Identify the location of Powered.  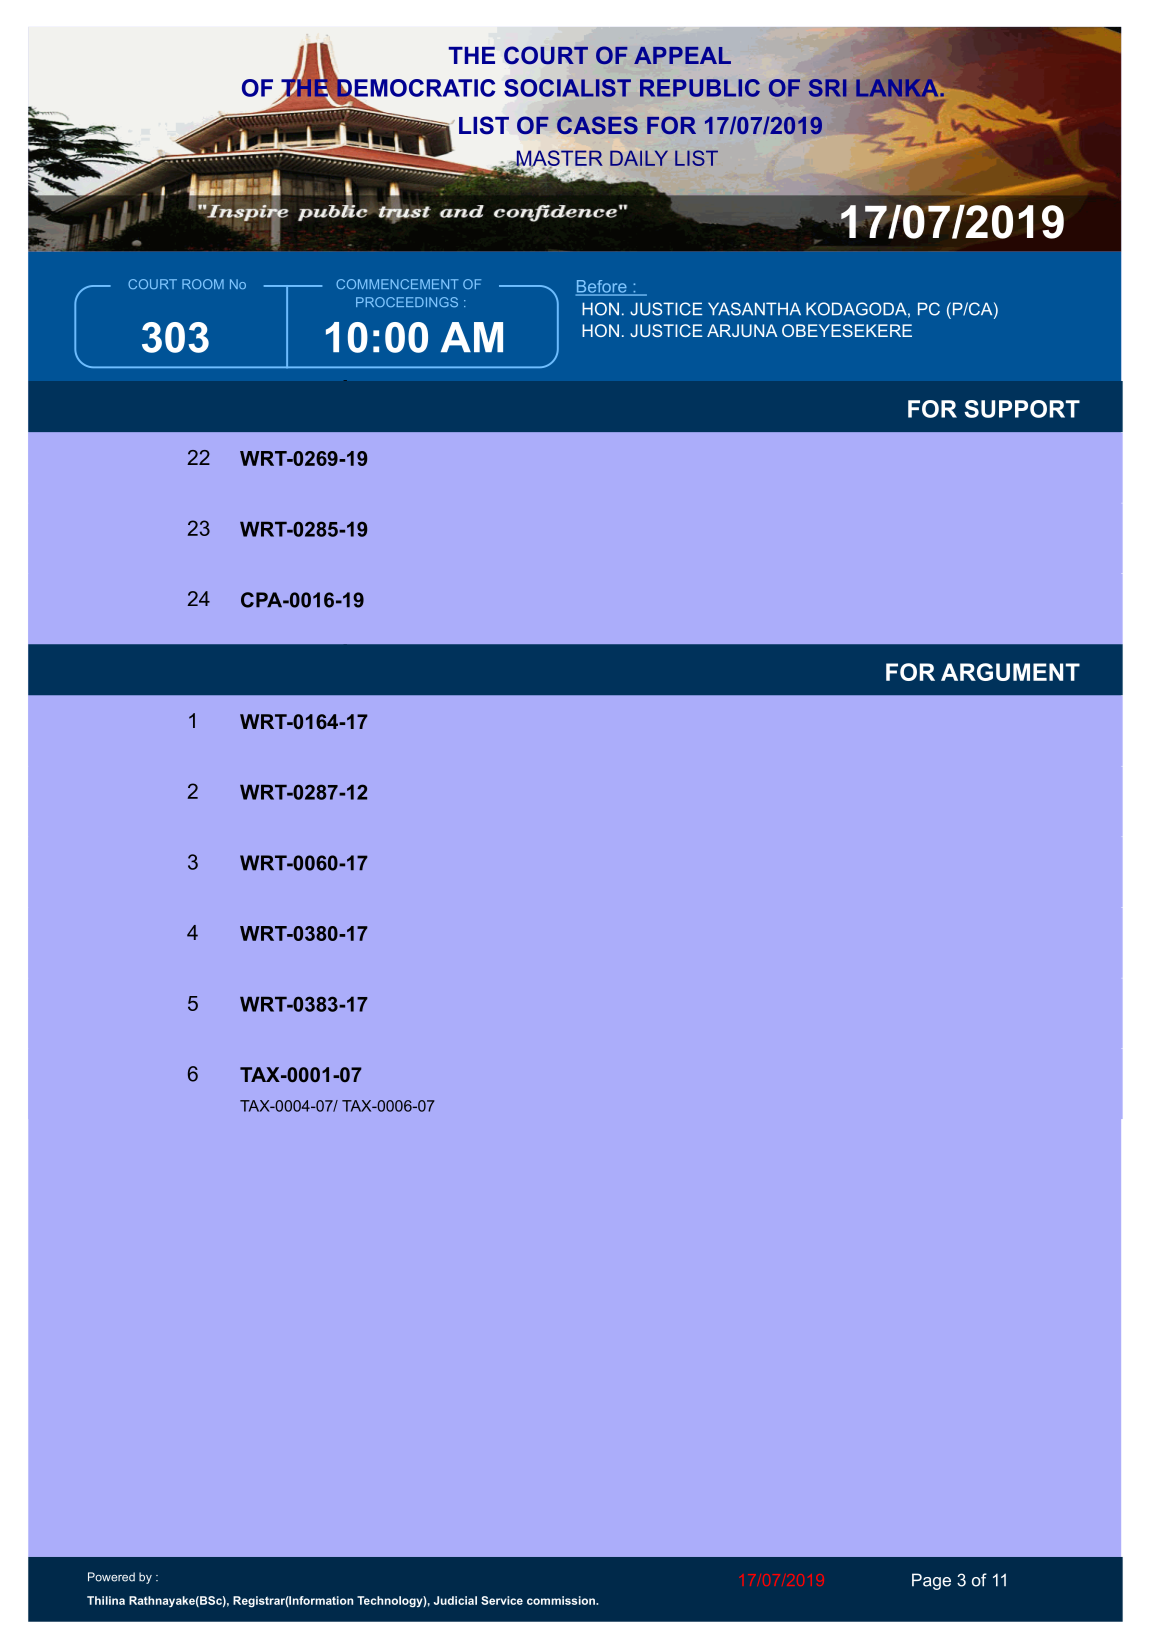
(111, 1577).
